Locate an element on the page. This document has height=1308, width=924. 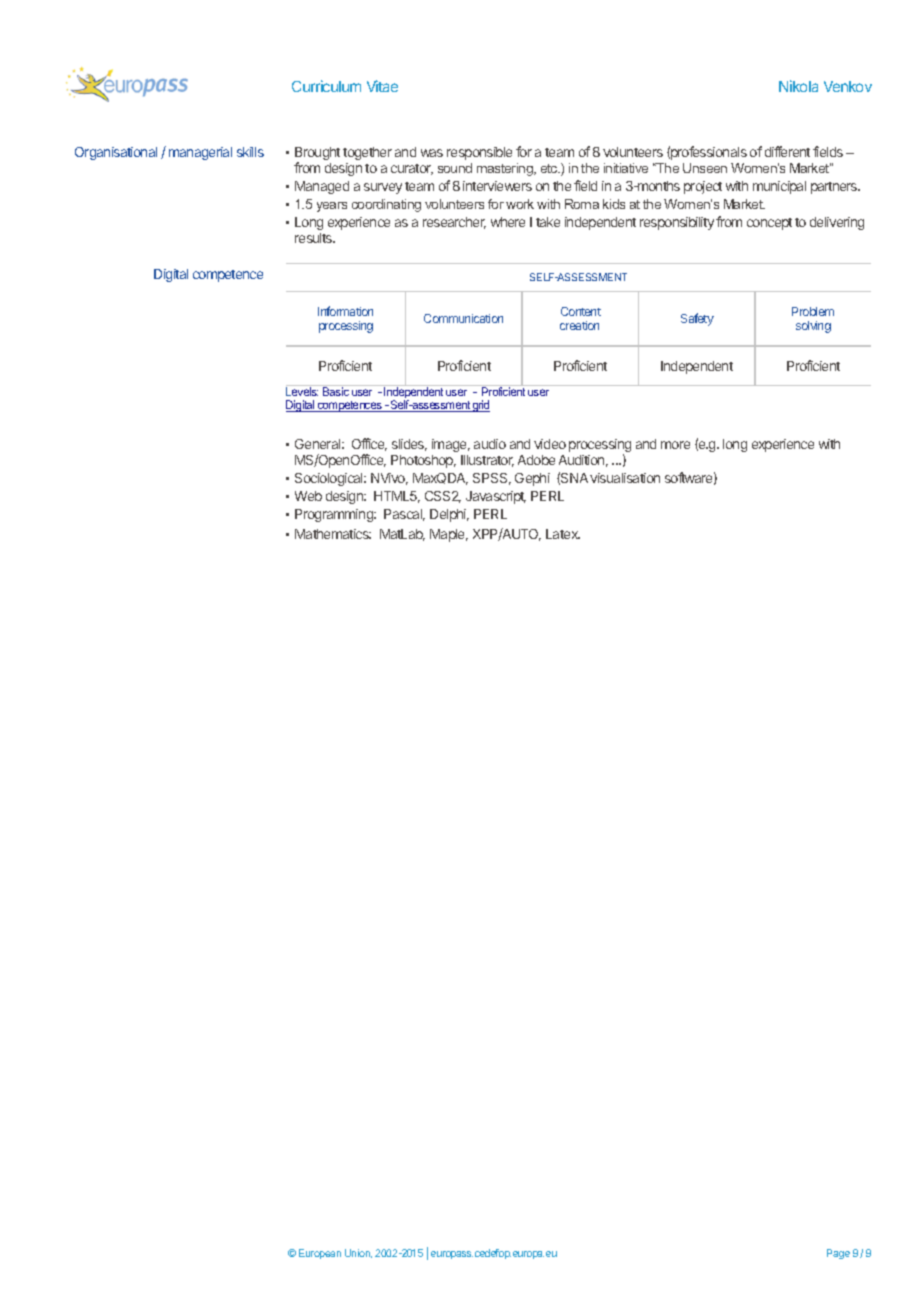
European is located at coordinates (320, 1254).
